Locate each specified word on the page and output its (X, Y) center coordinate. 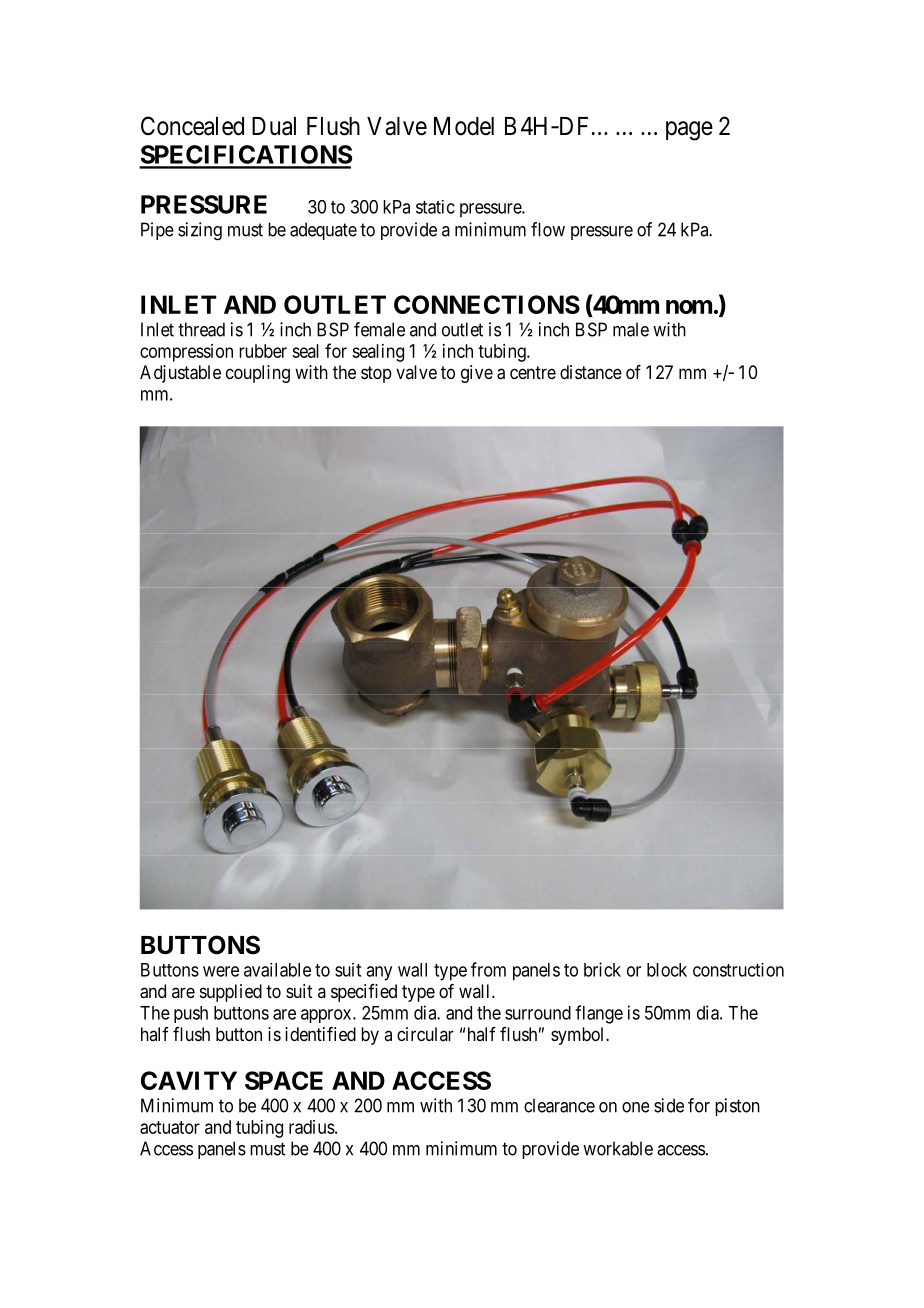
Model (464, 126)
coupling (258, 374)
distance (591, 372)
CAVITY (189, 1080)
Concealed (192, 126)
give (477, 374)
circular (425, 1034)
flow (548, 229)
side (669, 1105)
